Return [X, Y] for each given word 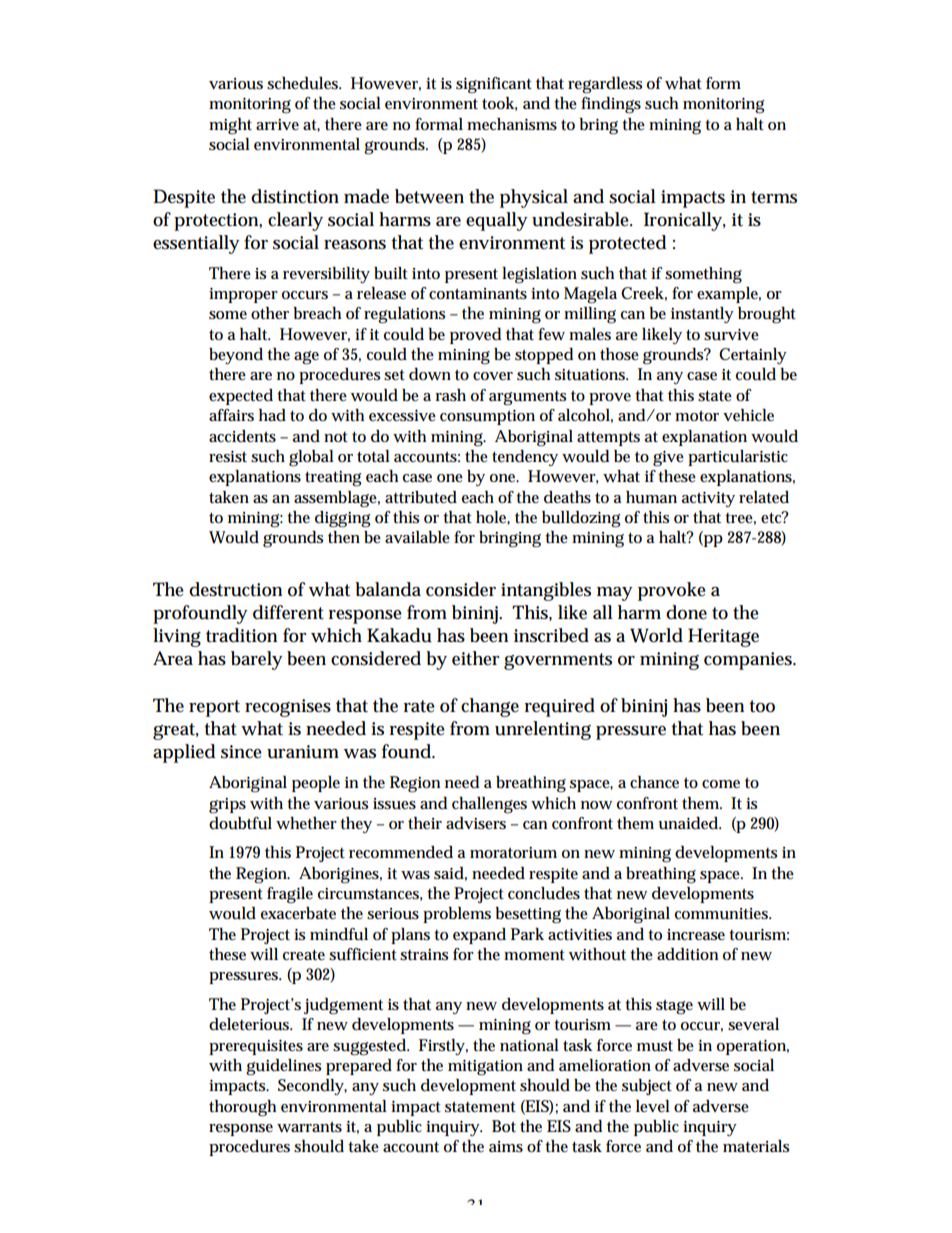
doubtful [240, 823]
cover [493, 376]
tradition [241, 635]
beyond [236, 356]
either [476, 658]
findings [611, 105]
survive [731, 335]
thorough [242, 1108]
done [686, 612]
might [230, 126]
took [500, 104]
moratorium [513, 853]
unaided [690, 823]
